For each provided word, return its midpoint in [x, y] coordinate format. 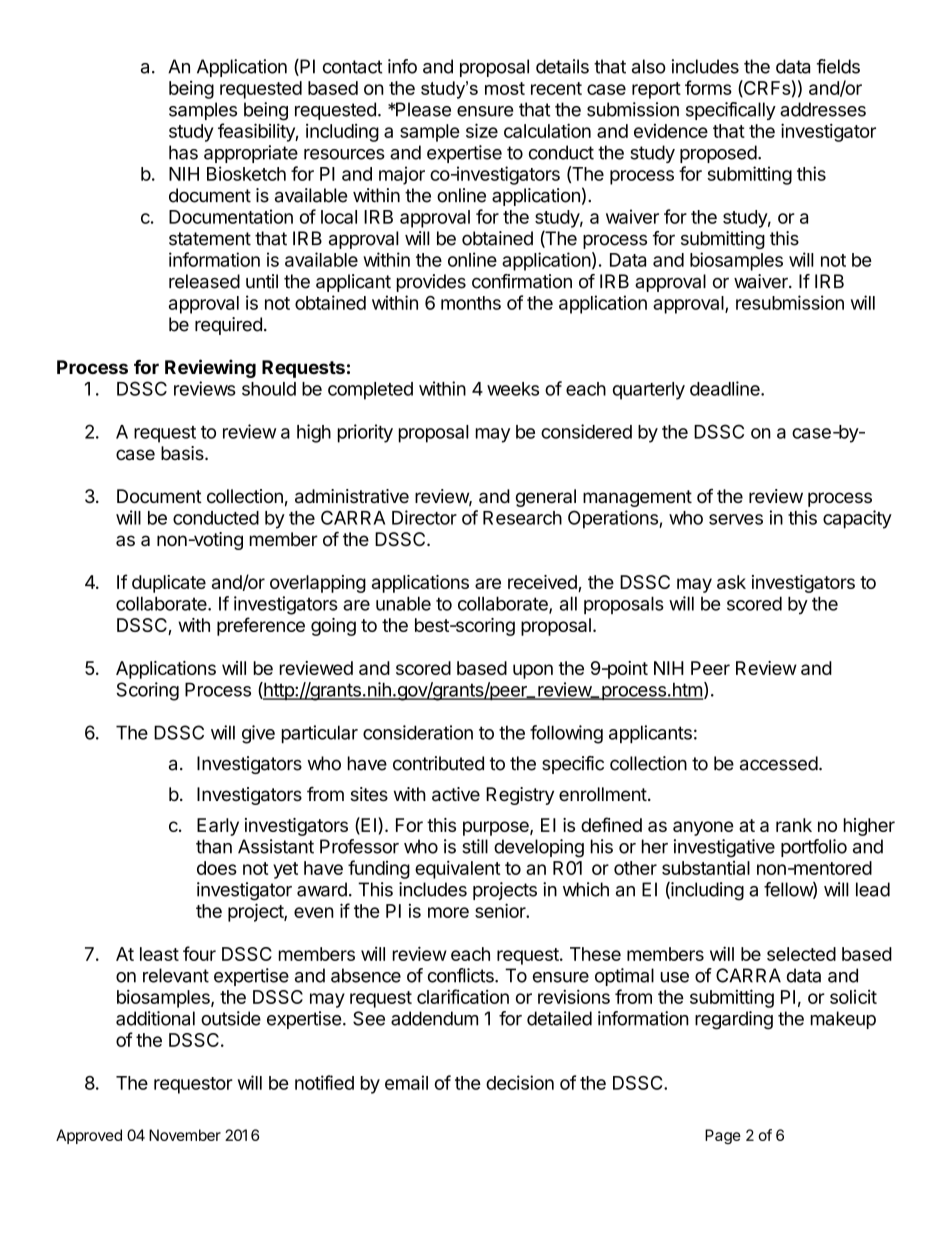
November [185, 1135]
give [258, 734]
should [269, 389]
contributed [438, 763]
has [183, 152]
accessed [779, 763]
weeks [513, 389]
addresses [823, 109]
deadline [726, 388]
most [505, 88]
